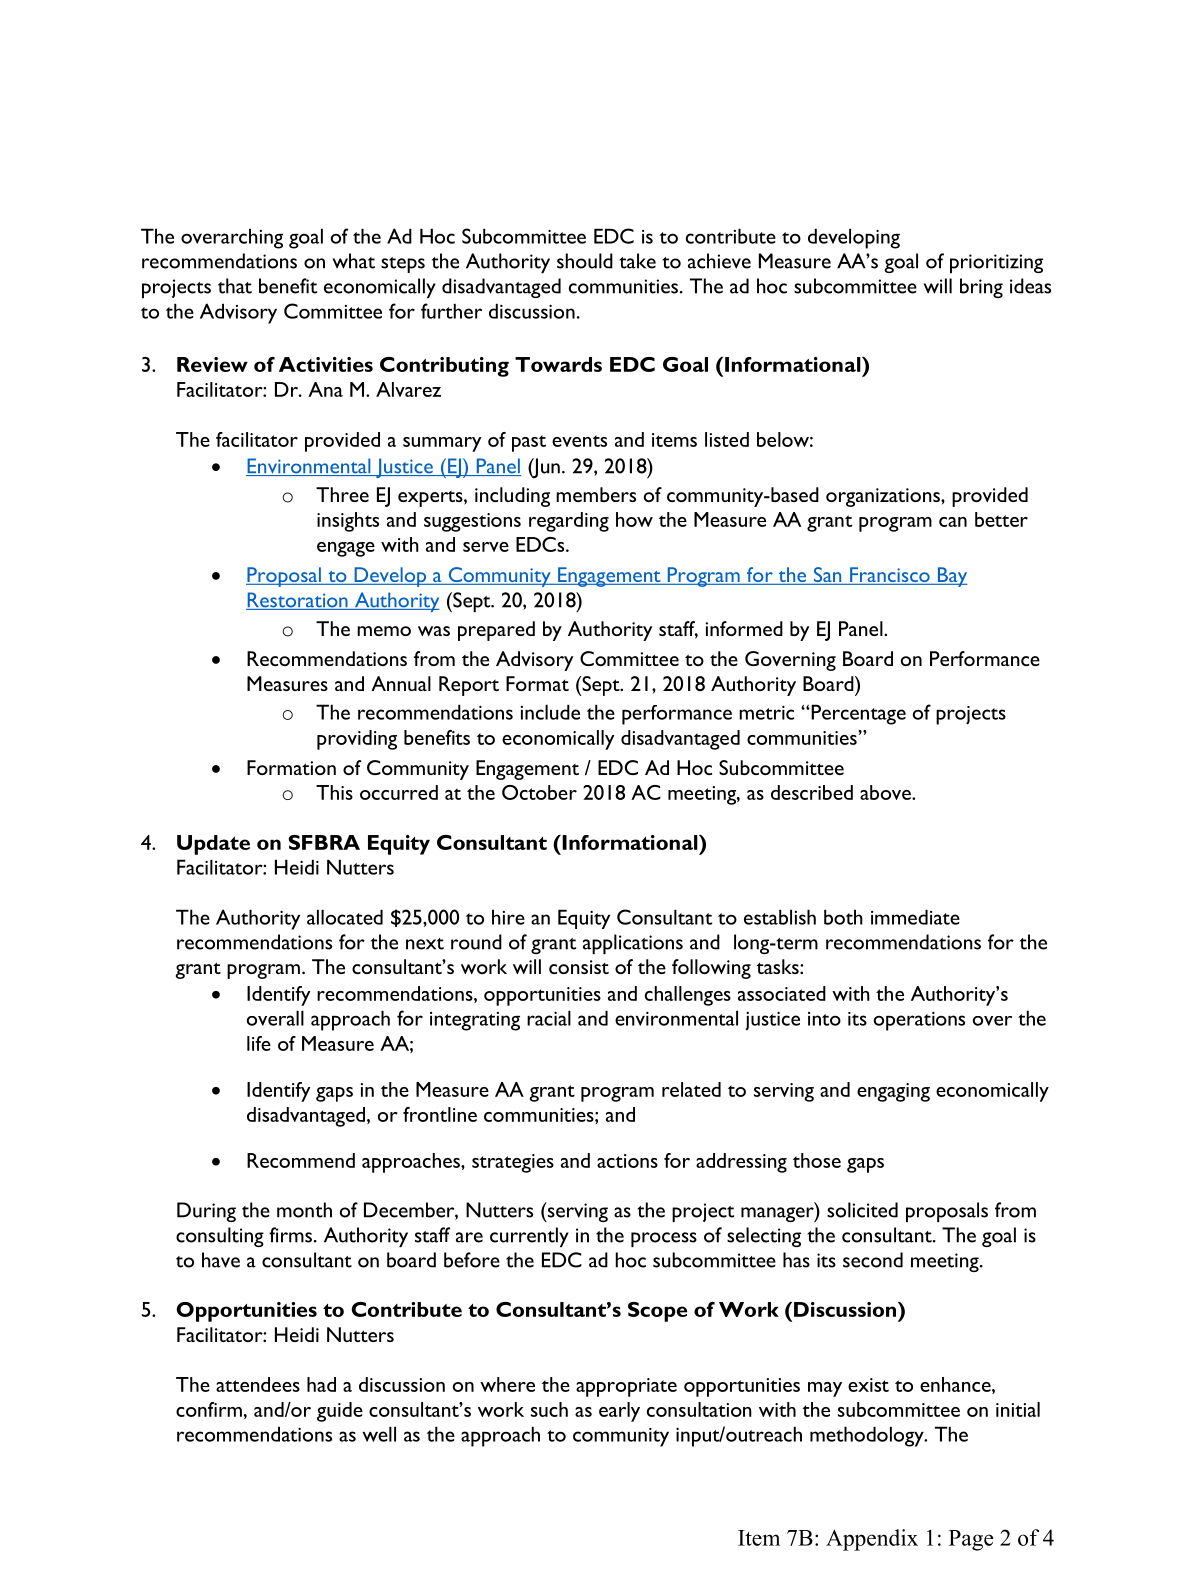  I want to click on related, so click(691, 1089).
